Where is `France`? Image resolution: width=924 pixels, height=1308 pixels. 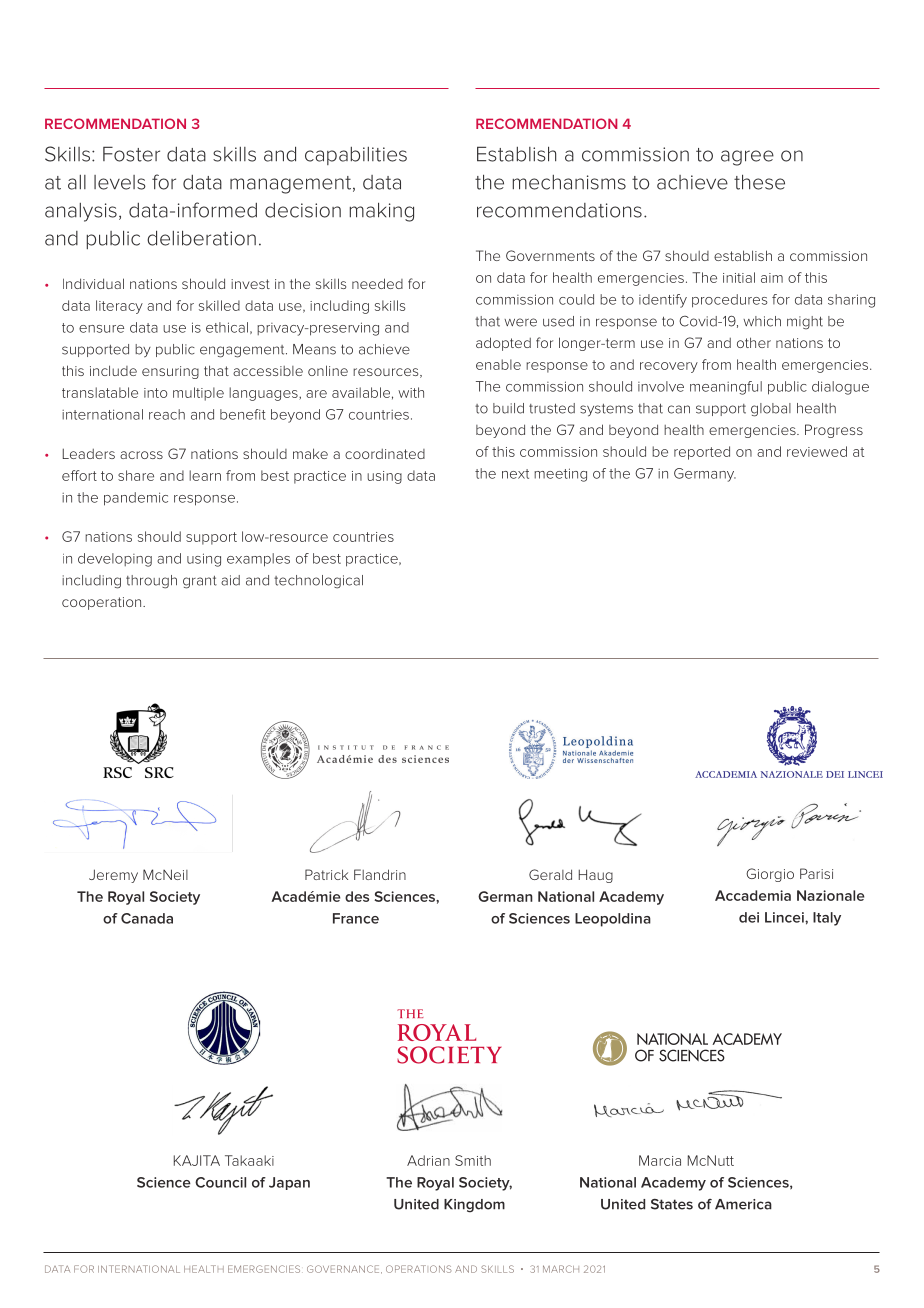
France is located at coordinates (356, 918).
